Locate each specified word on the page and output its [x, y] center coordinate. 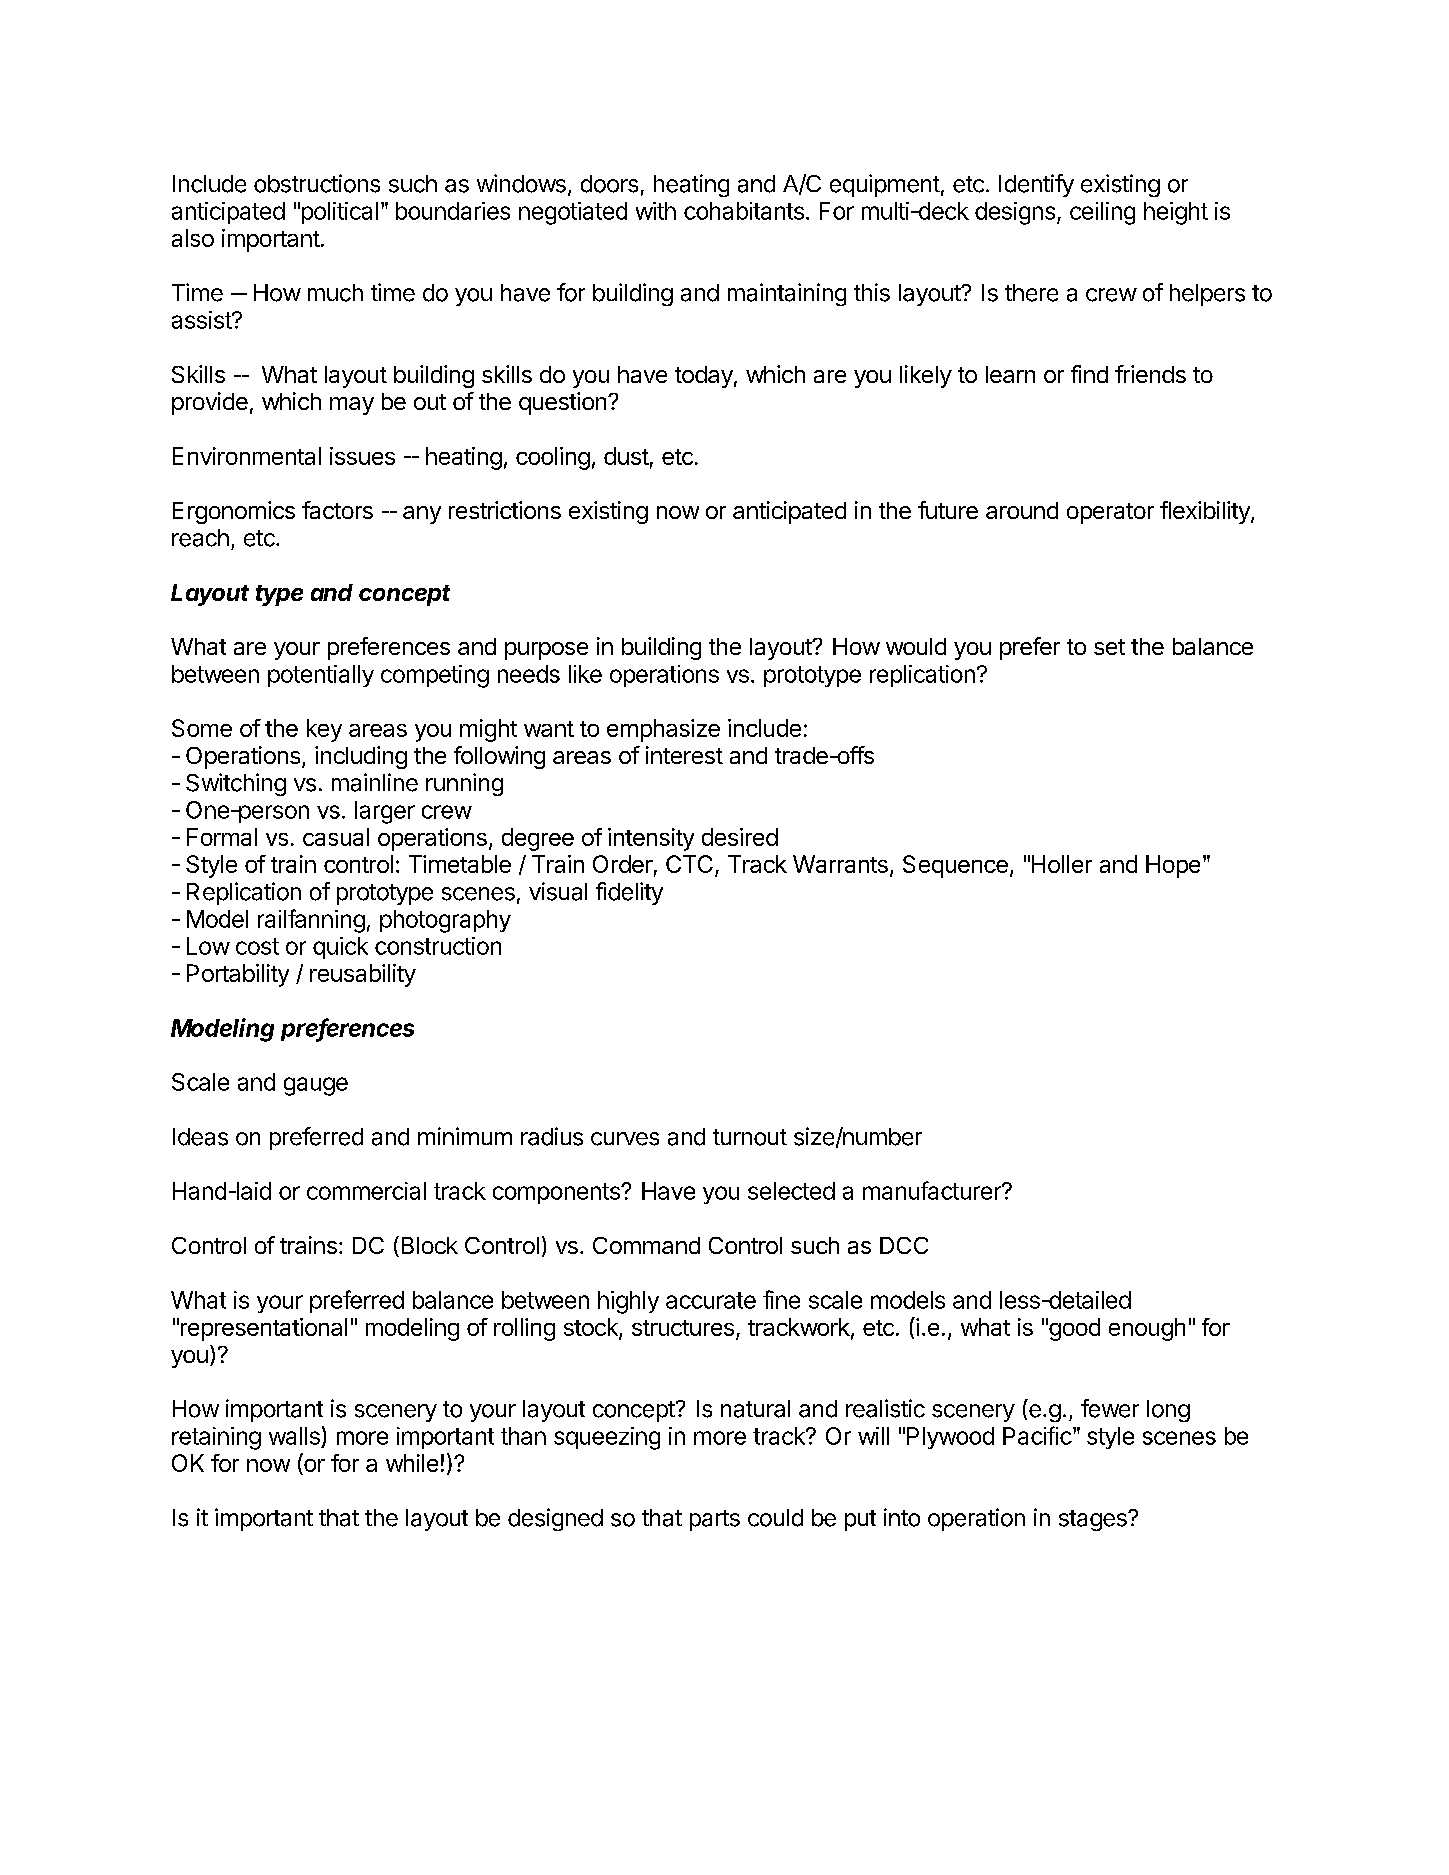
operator [1110, 513]
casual [336, 837]
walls [294, 1436]
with [656, 211]
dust [626, 456]
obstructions [317, 183]
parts [715, 1520]
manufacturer [933, 1190]
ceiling [1102, 213]
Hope [1173, 866]
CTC [689, 864]
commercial [366, 1191]
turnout [750, 1137]
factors [337, 510]
